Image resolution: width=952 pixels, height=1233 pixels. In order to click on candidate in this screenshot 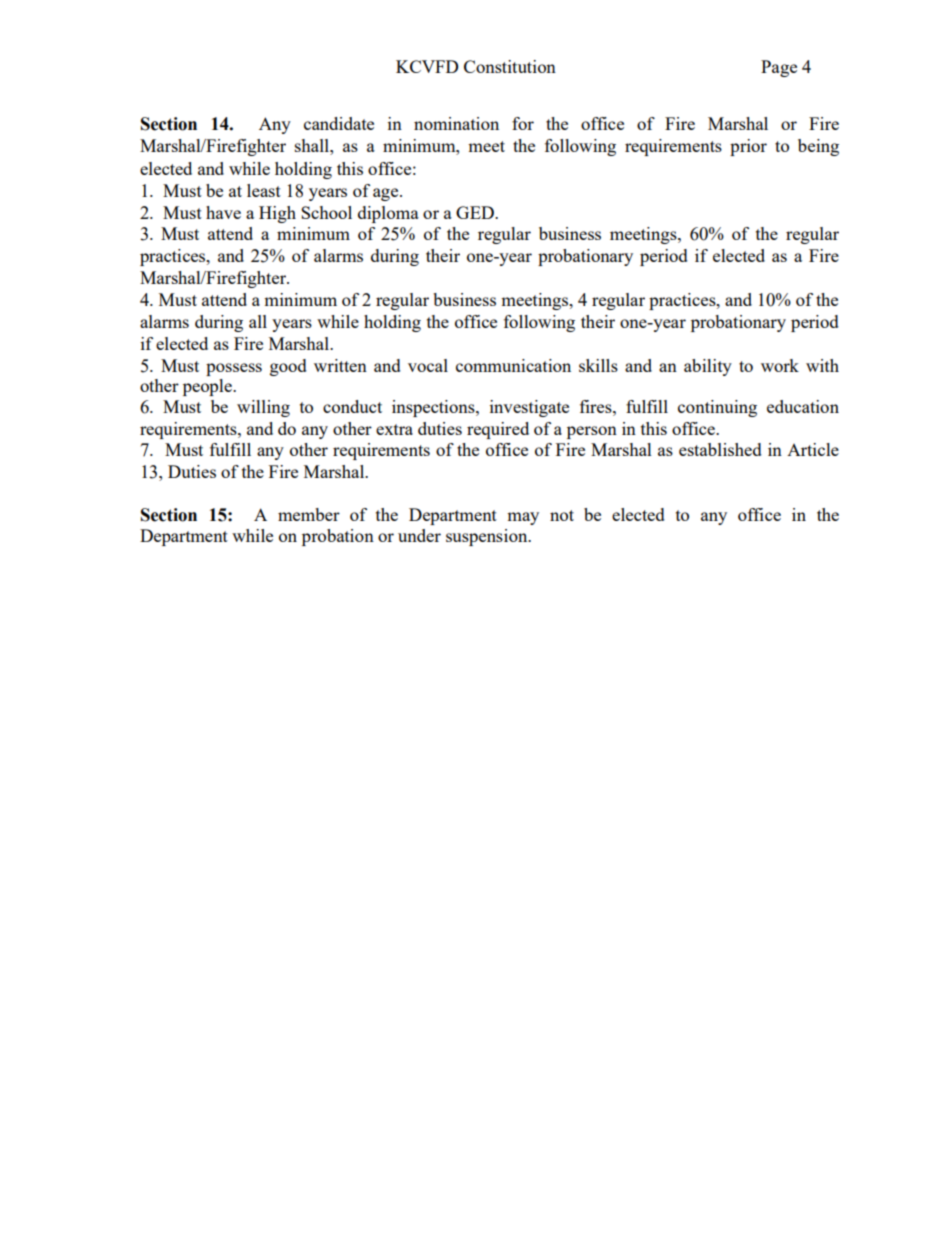, I will do `click(339, 123)`.
